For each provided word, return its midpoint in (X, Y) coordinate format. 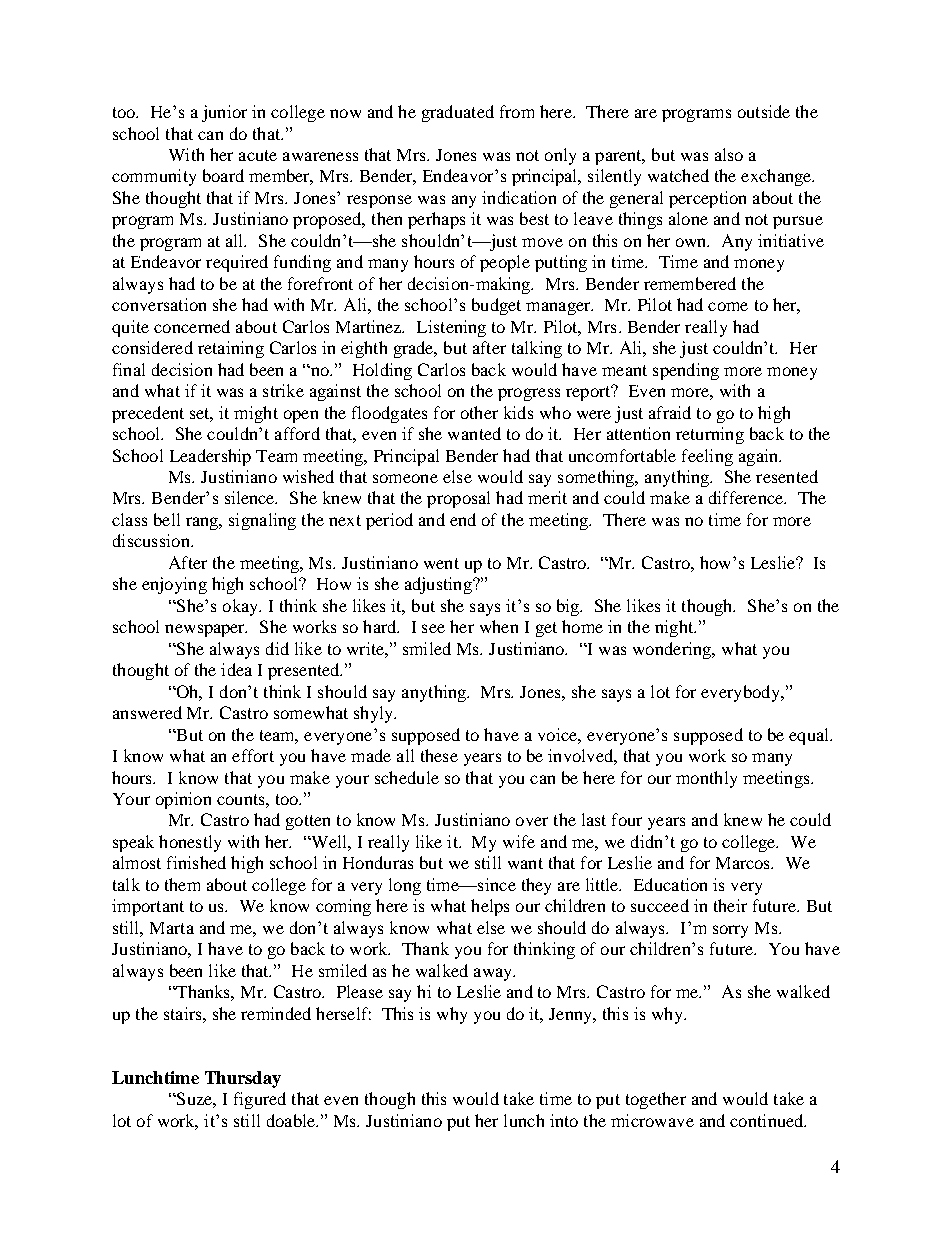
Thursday (243, 1079)
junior (224, 113)
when (499, 626)
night (675, 628)
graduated (458, 113)
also (729, 154)
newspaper (206, 630)
